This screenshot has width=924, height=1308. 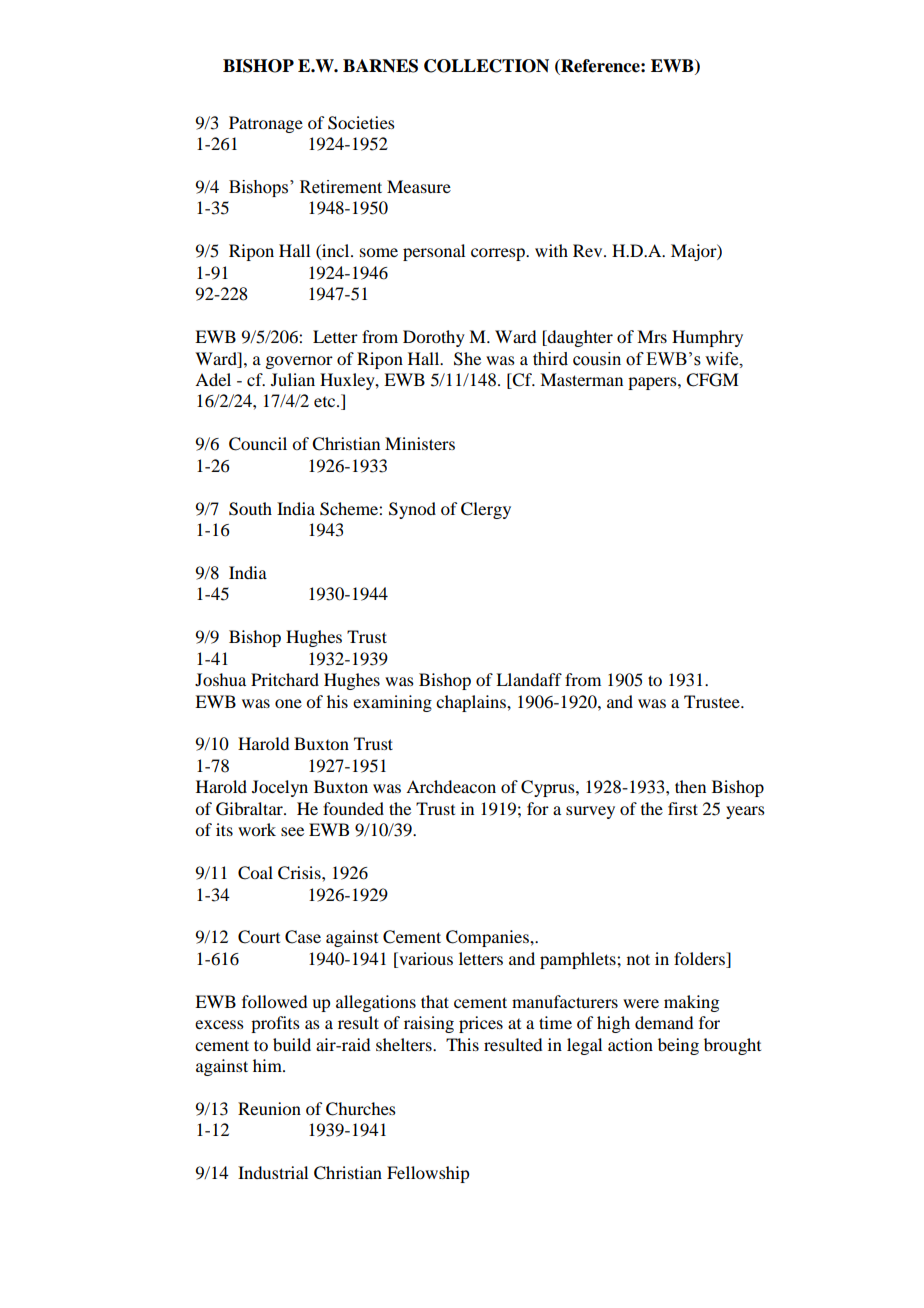 I want to click on first, so click(x=683, y=808).
